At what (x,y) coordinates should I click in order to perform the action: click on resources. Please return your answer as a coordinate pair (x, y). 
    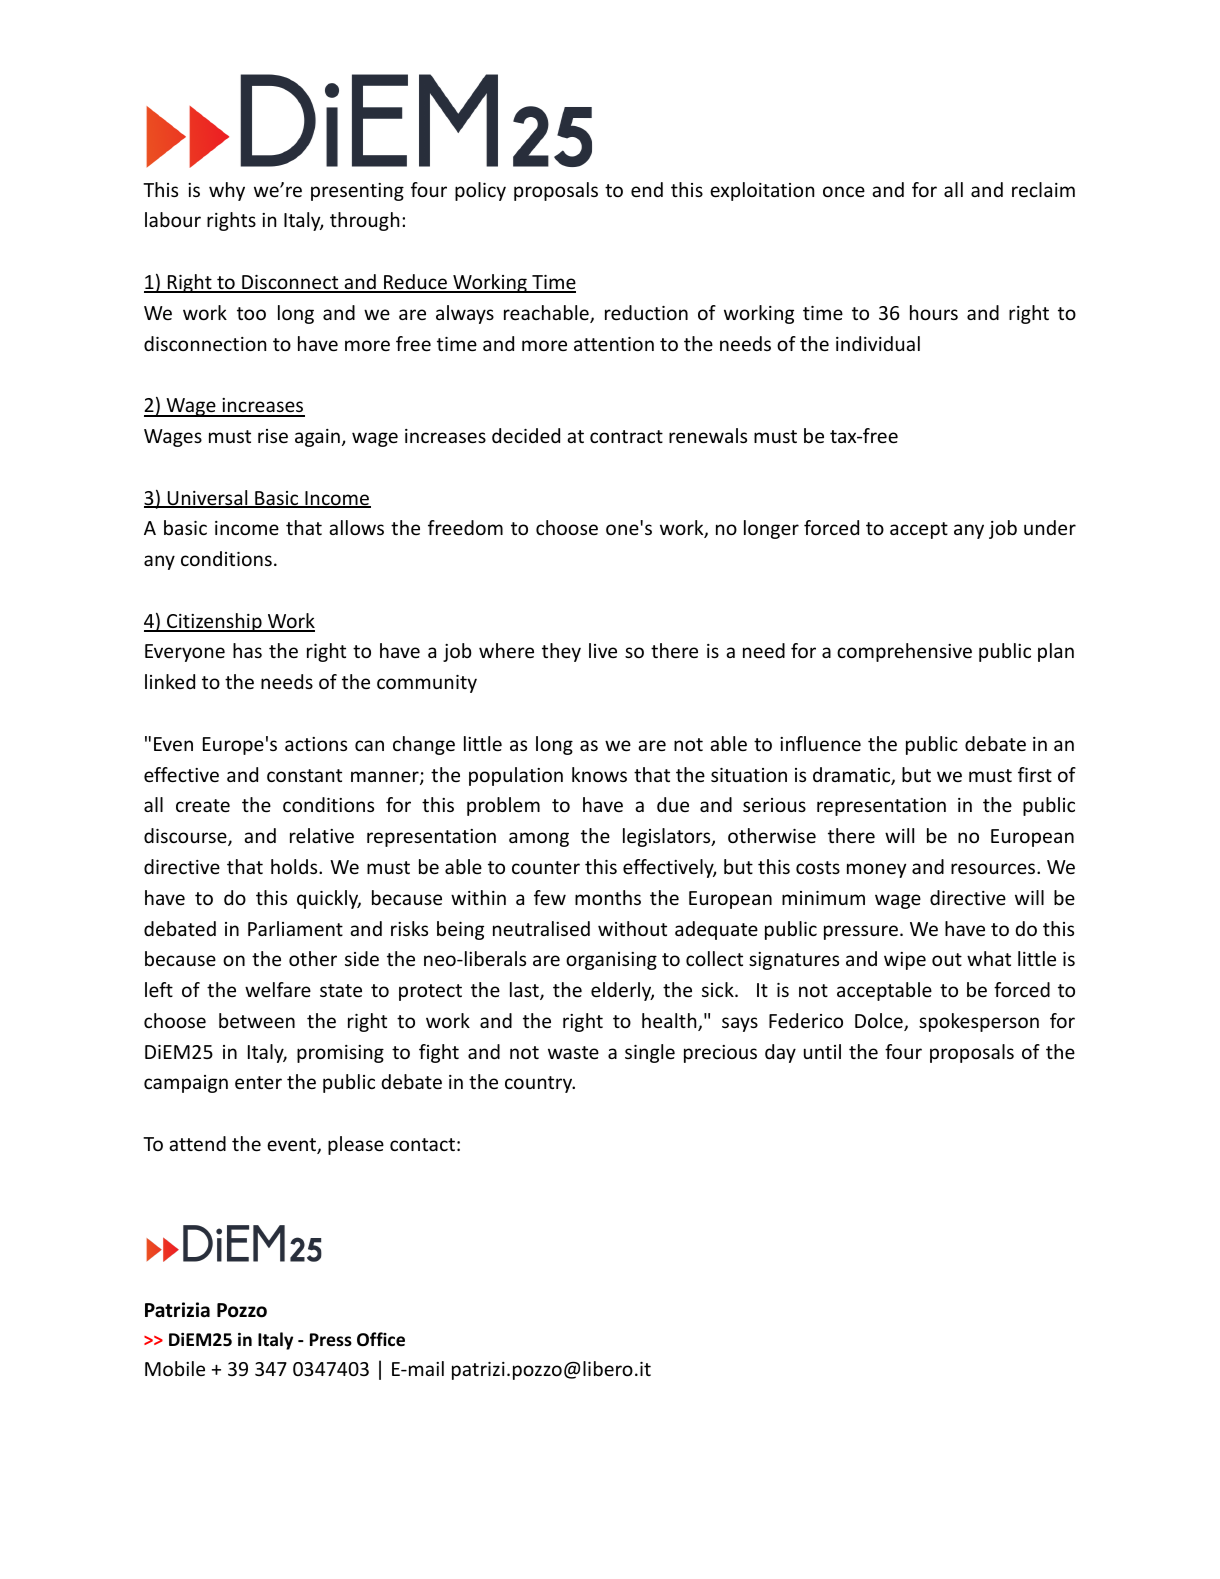
    Looking at the image, I should click on (994, 868).
